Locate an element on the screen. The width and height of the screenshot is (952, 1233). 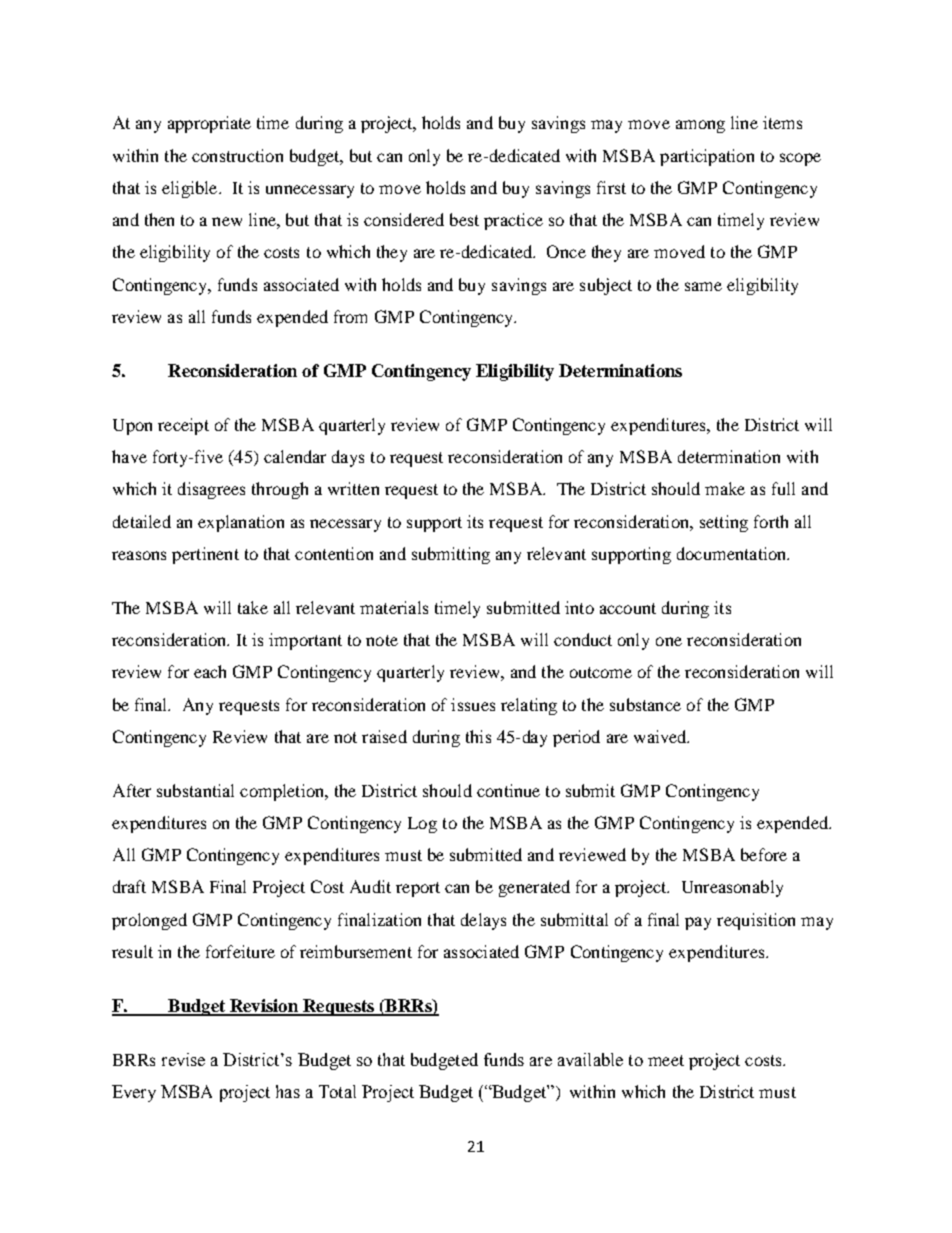
best is located at coordinates (464, 219).
